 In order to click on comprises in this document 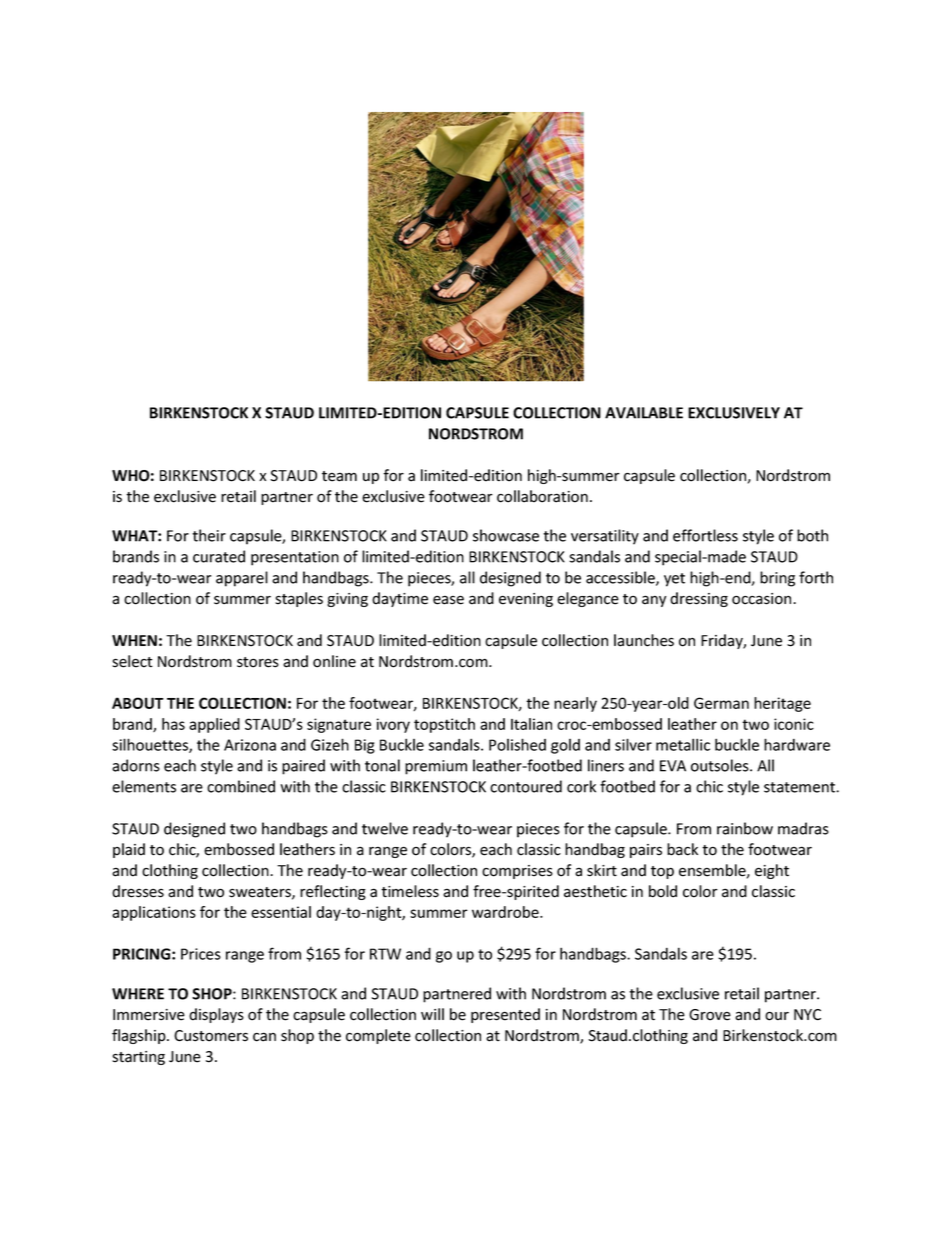, I will do `click(517, 872)`.
